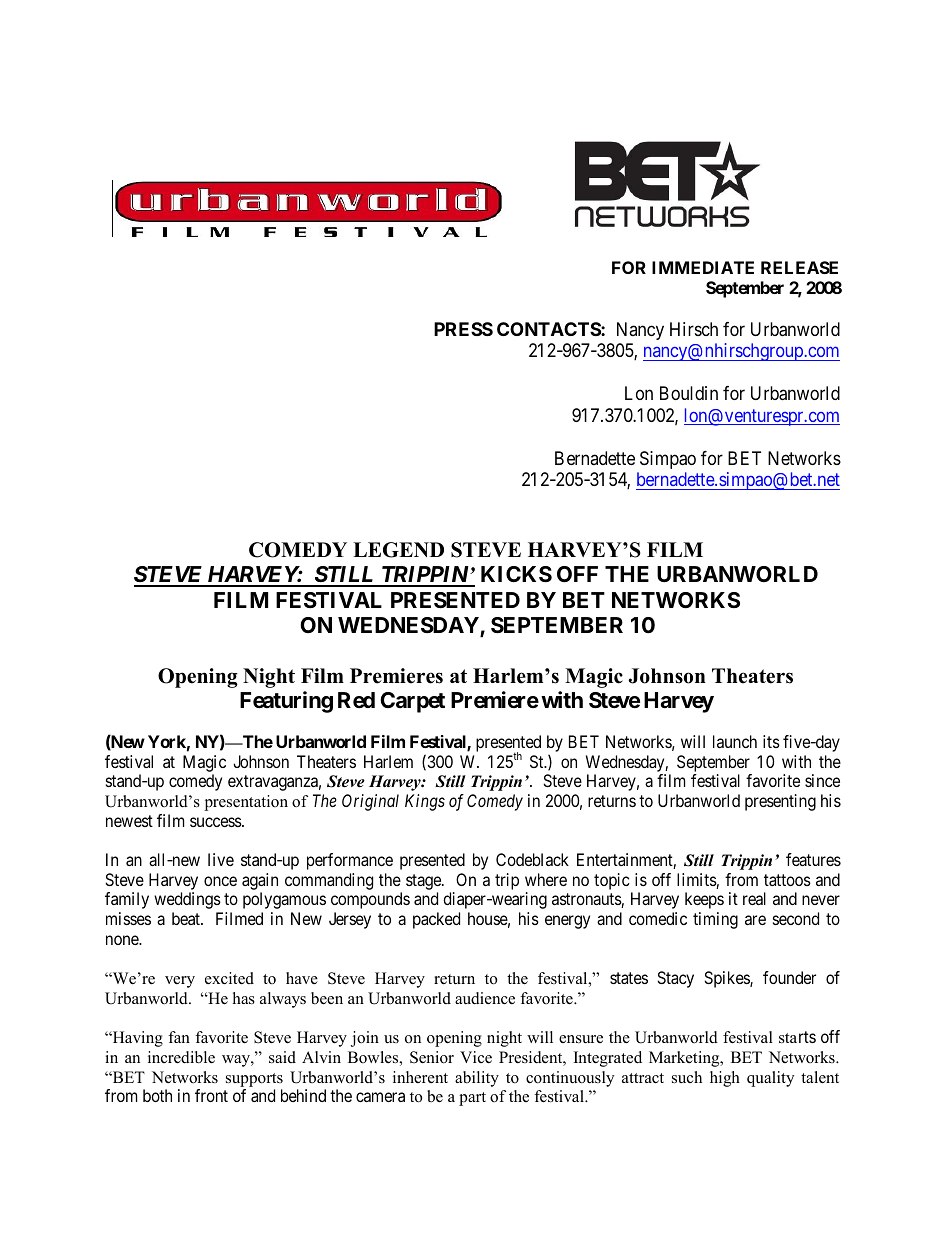  I want to click on launch, so click(735, 741).
